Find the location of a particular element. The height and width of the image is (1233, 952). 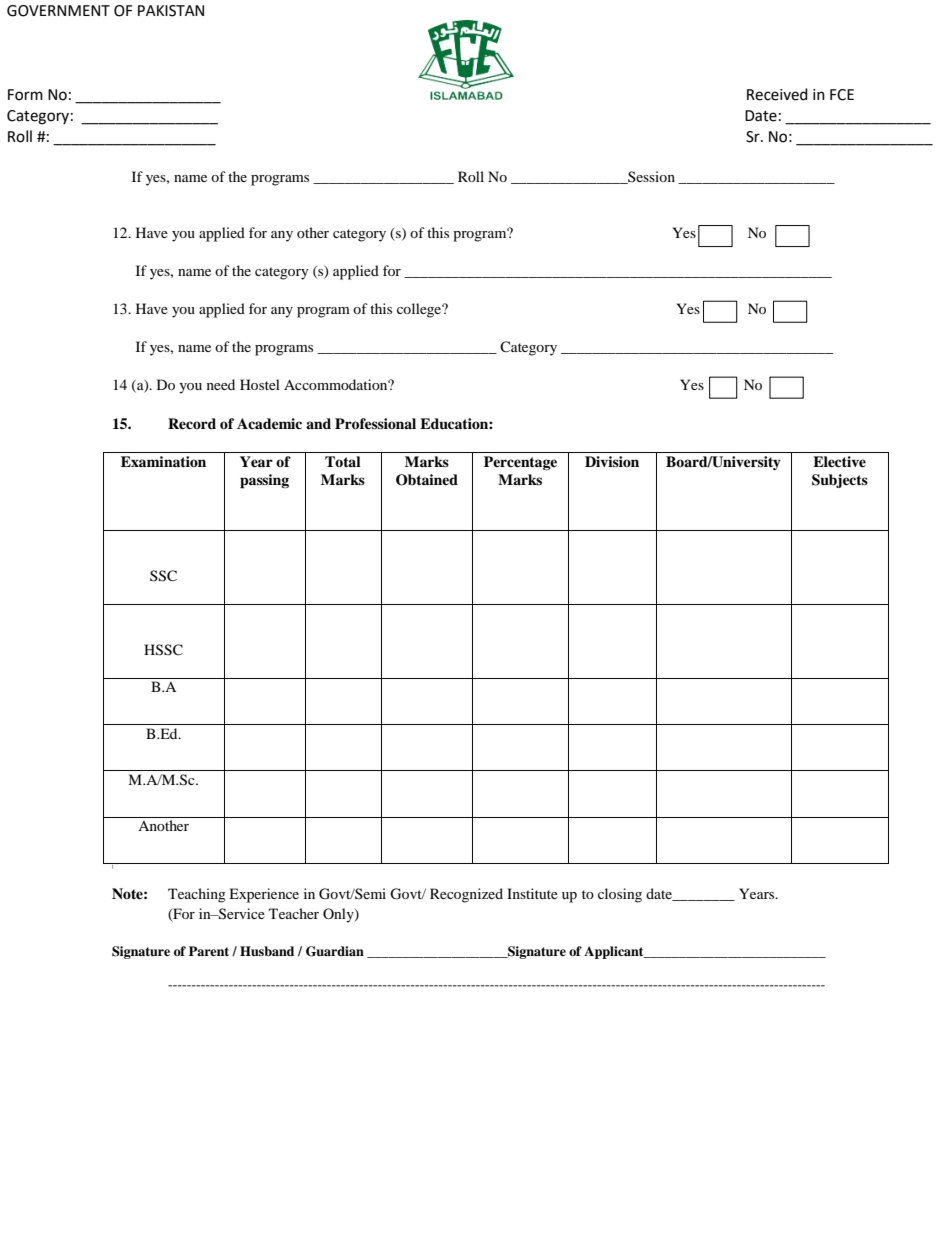

Teaching is located at coordinates (197, 895).
